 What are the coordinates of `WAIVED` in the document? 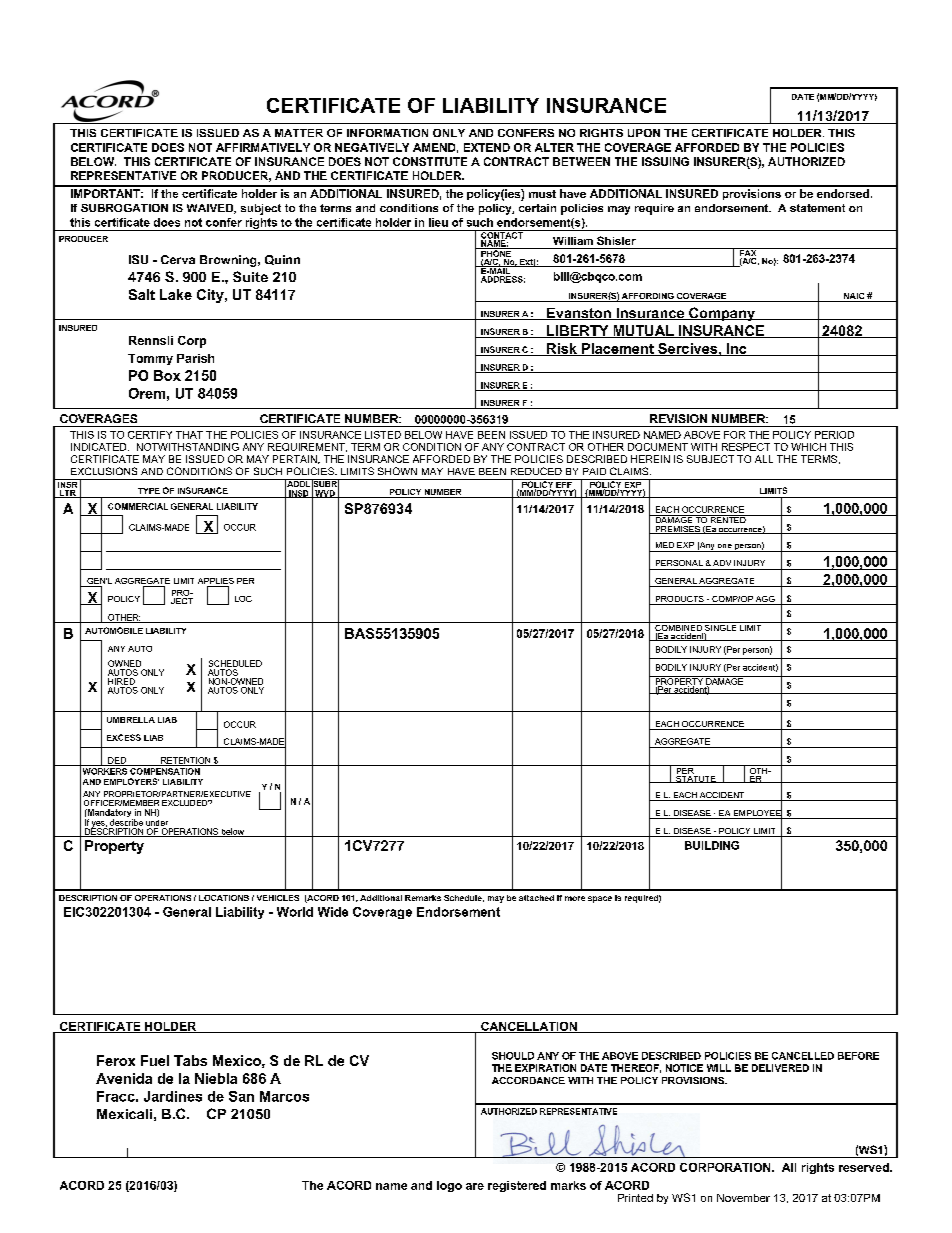 It's located at (211, 209).
